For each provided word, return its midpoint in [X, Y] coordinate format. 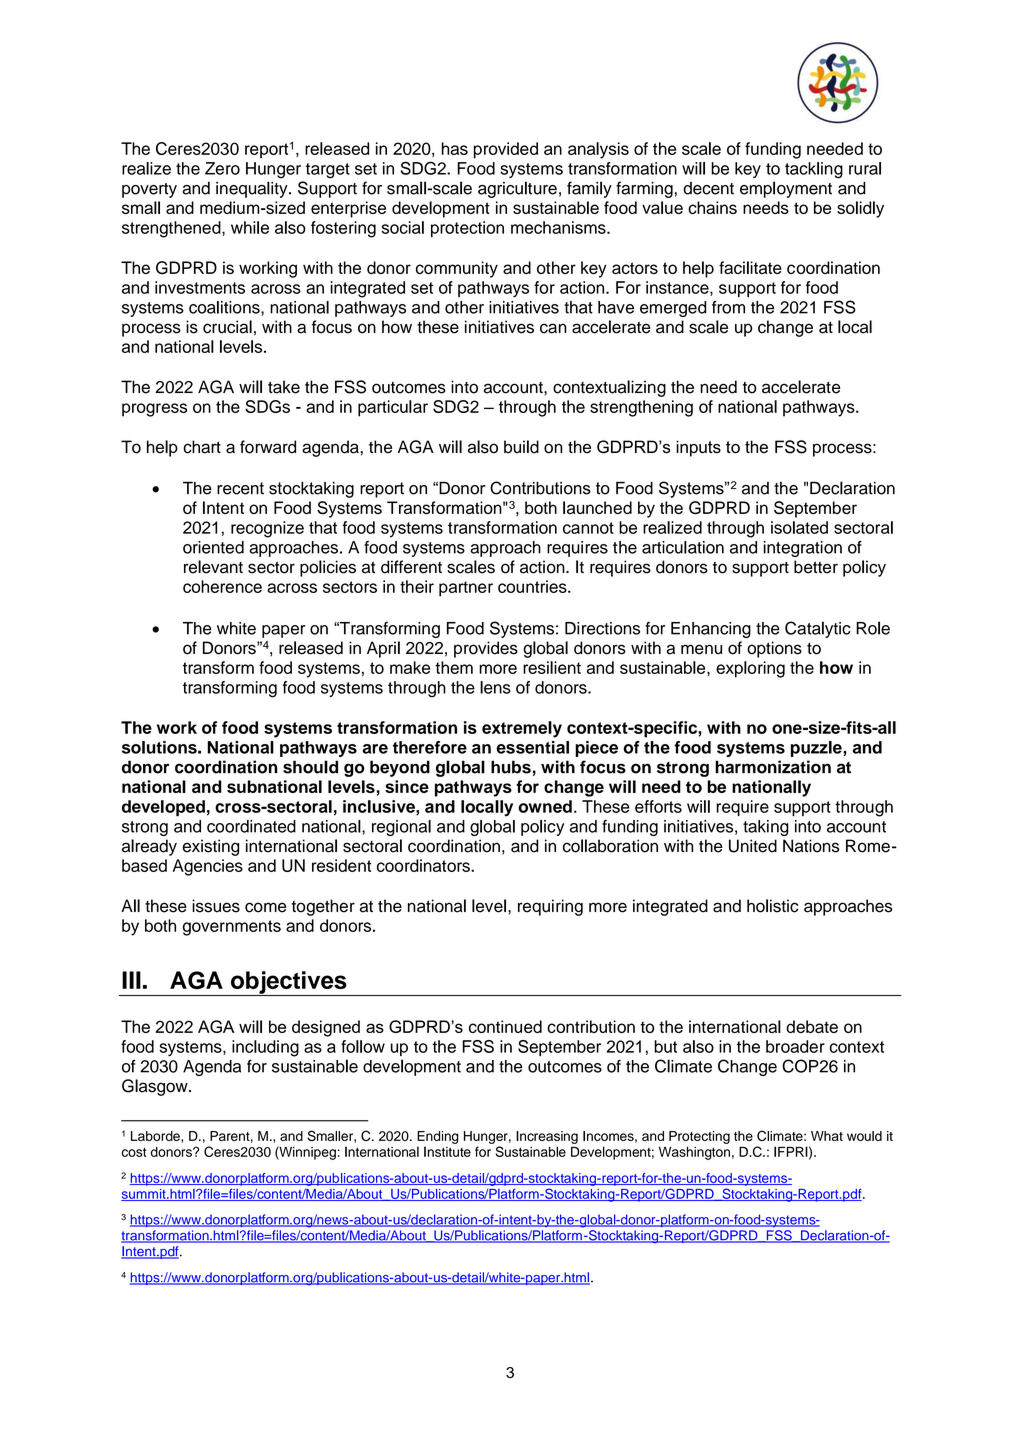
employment [786, 189]
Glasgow [156, 1087]
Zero [222, 168]
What [827, 1136]
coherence [222, 586]
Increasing [547, 1137]
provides [486, 649]
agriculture [517, 189]
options [774, 649]
